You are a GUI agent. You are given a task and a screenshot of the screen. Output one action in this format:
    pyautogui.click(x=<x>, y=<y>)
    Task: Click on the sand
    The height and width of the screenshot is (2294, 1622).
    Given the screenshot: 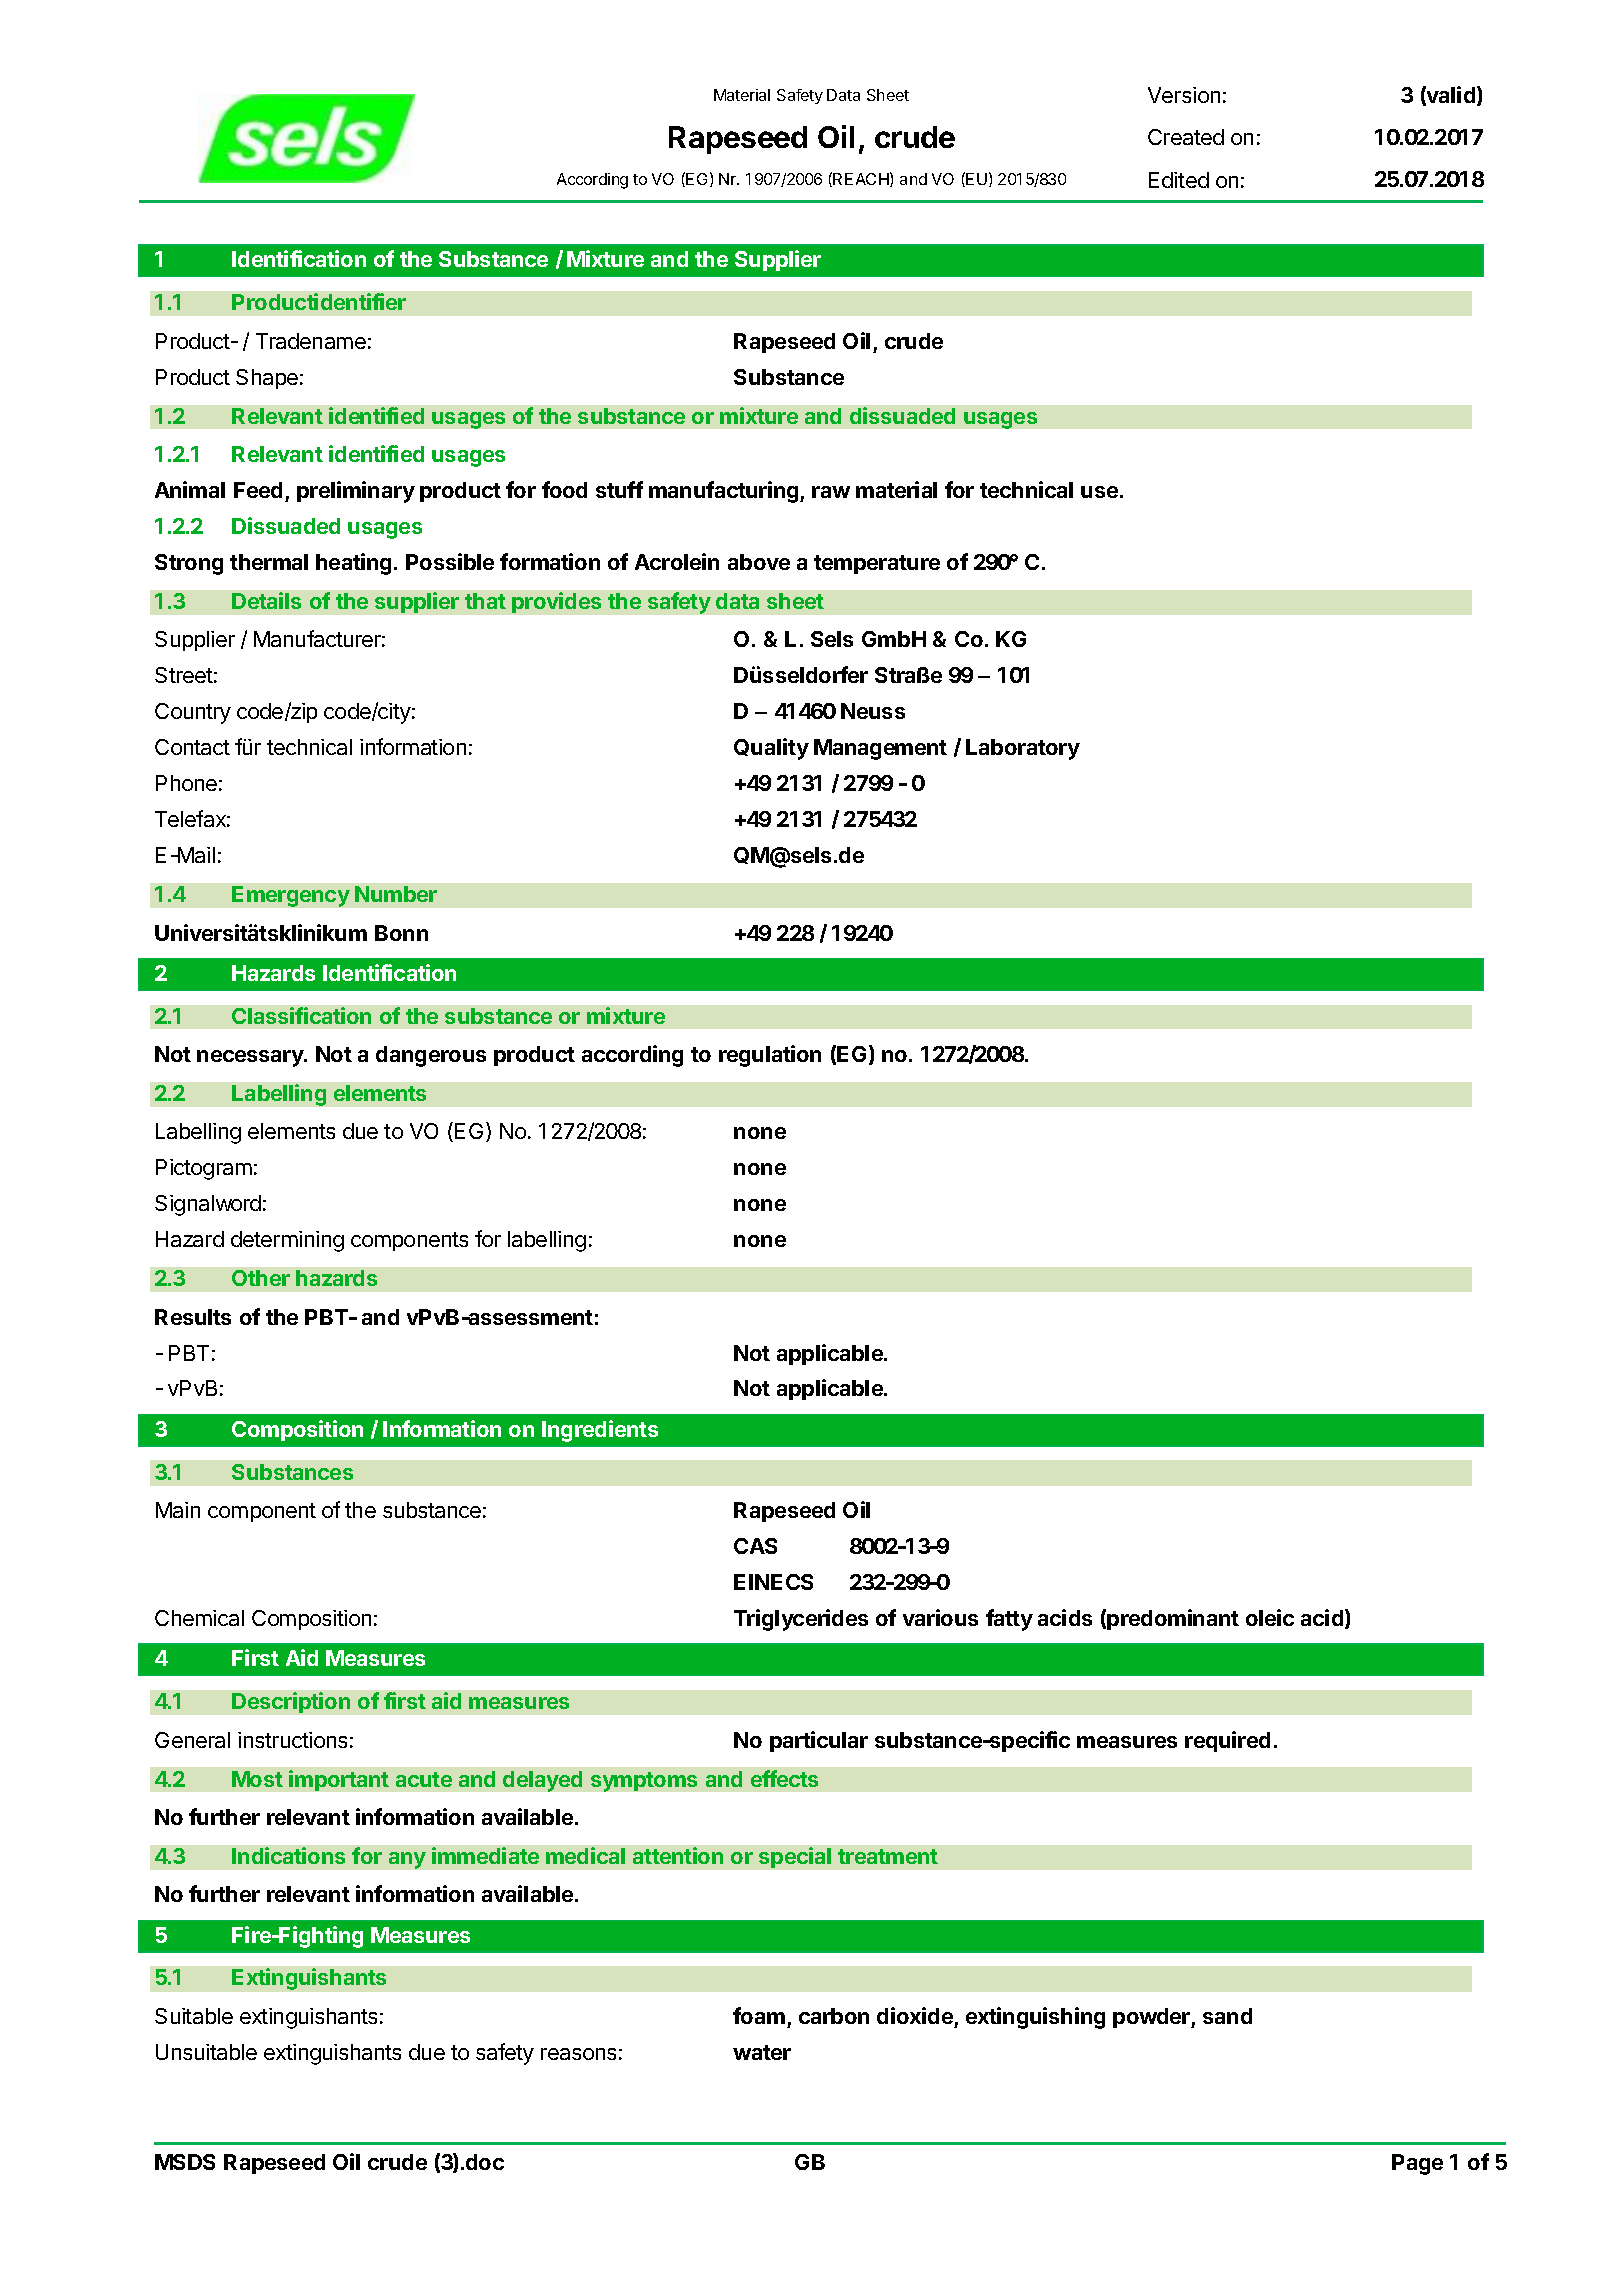 What is the action you would take?
    pyautogui.click(x=1227, y=2016)
